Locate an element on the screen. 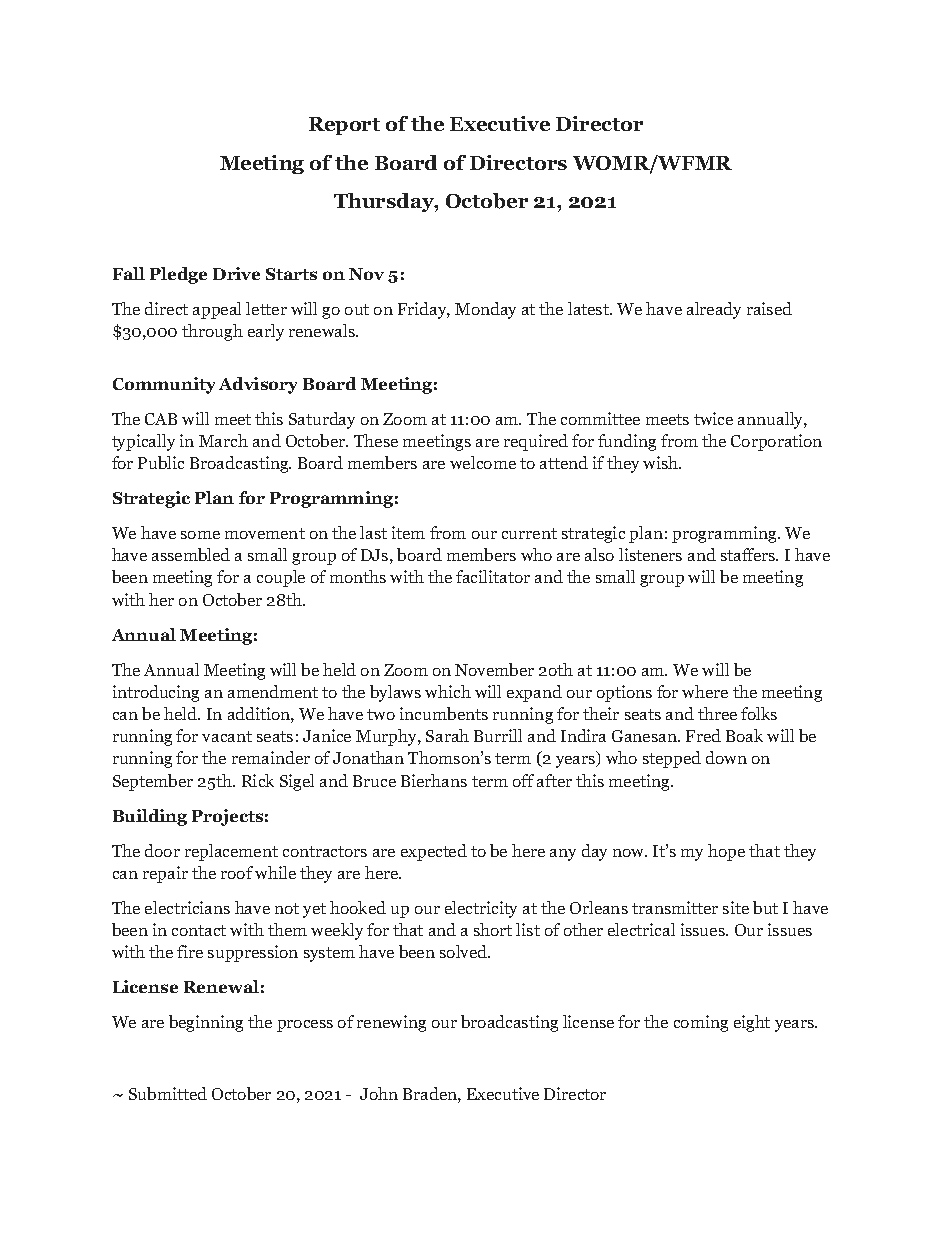 The image size is (952, 1233). stepped is located at coordinates (672, 759).
